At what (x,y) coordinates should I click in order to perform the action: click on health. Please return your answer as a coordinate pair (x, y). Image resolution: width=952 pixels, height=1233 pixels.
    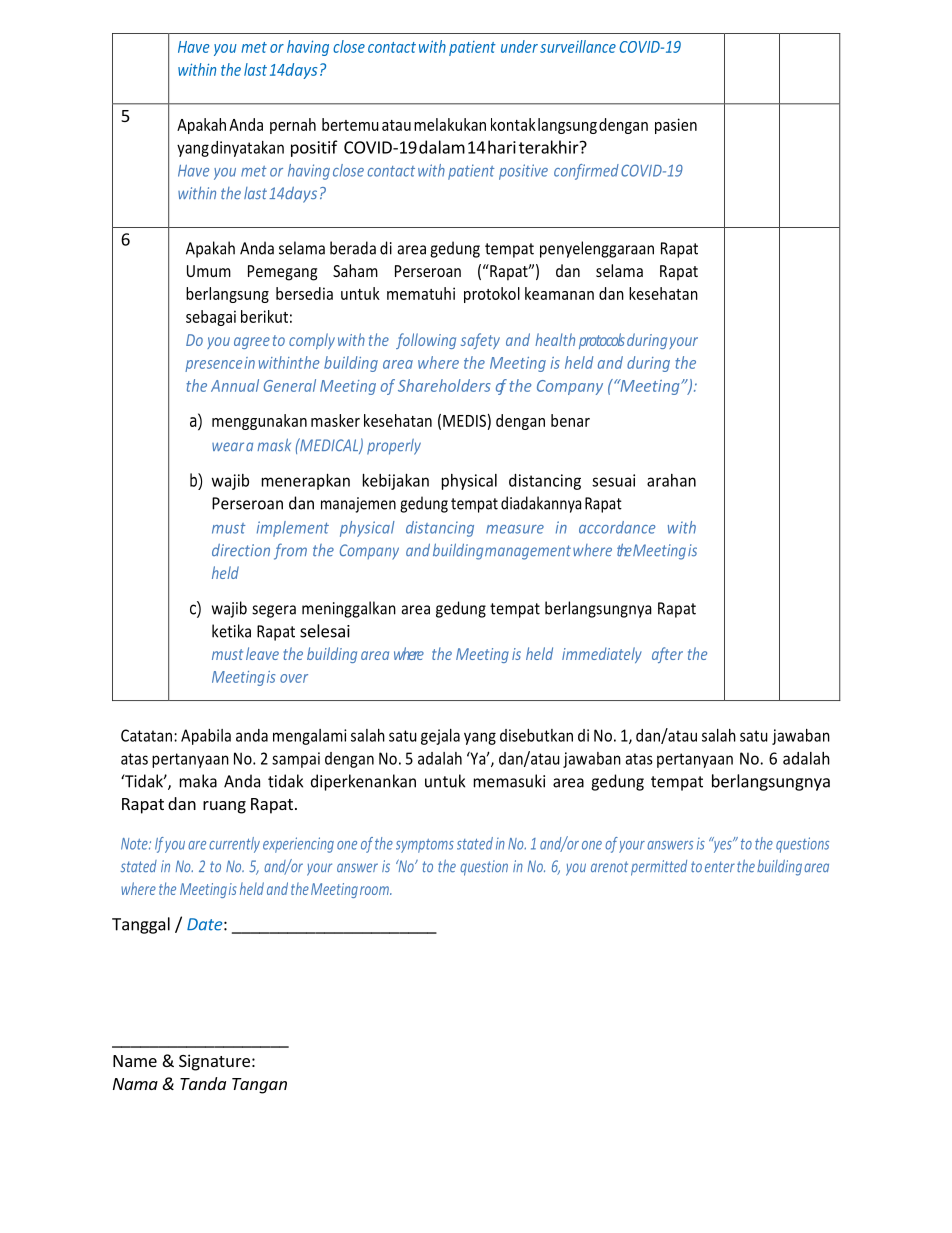
    Looking at the image, I should click on (555, 339).
